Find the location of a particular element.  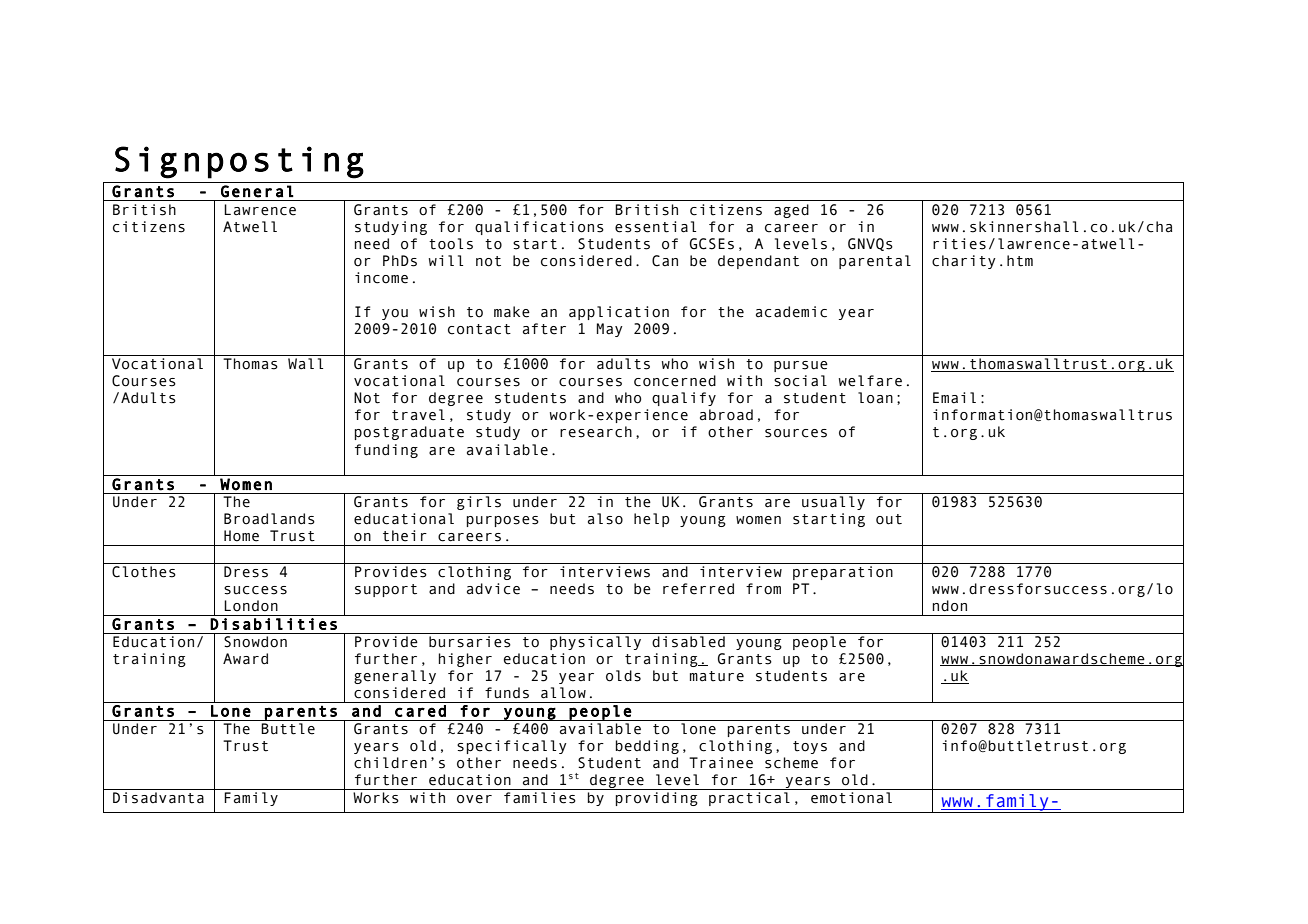

travel is located at coordinates (418, 415).
